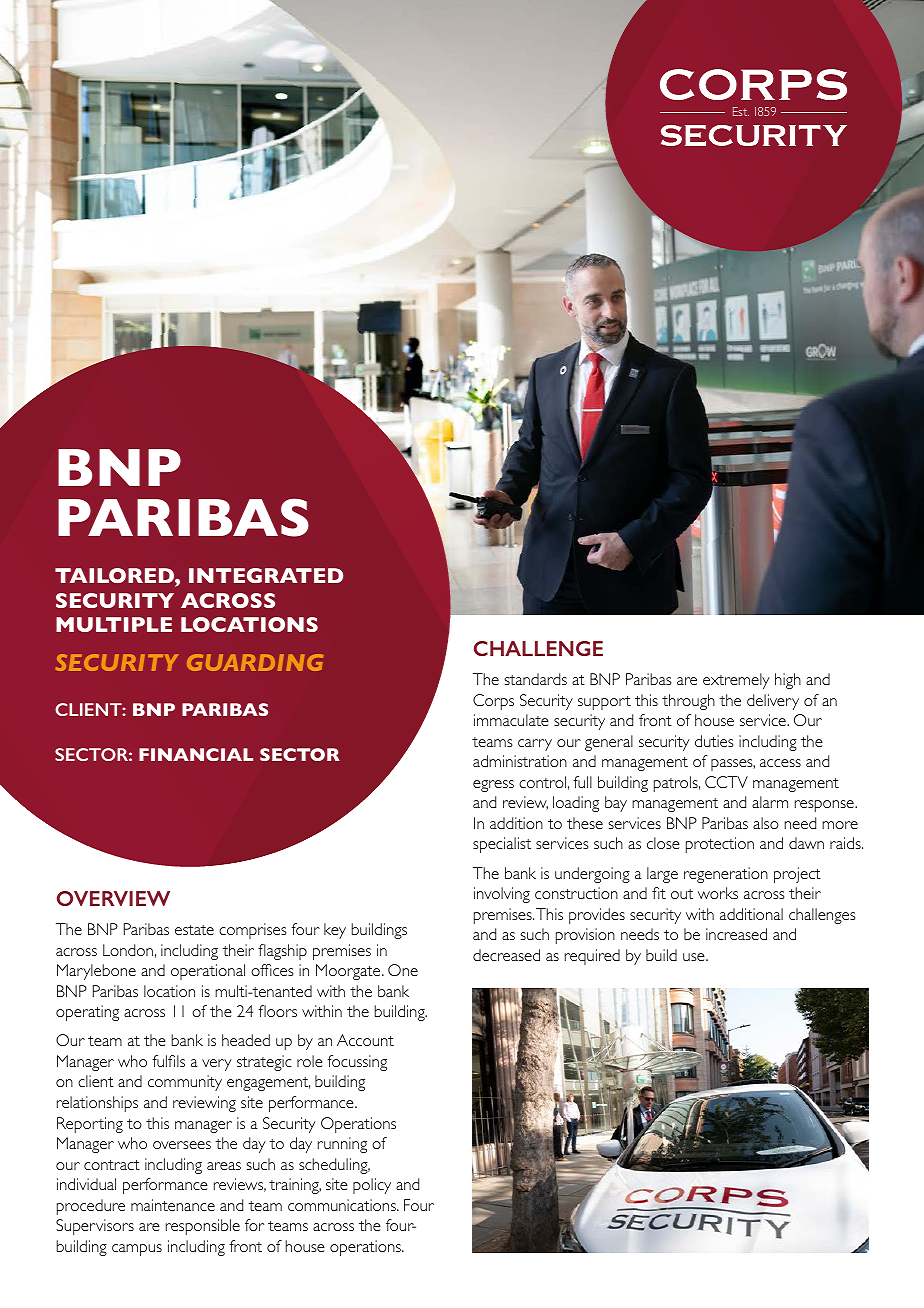 The image size is (924, 1308). I want to click on policy, so click(372, 1186).
